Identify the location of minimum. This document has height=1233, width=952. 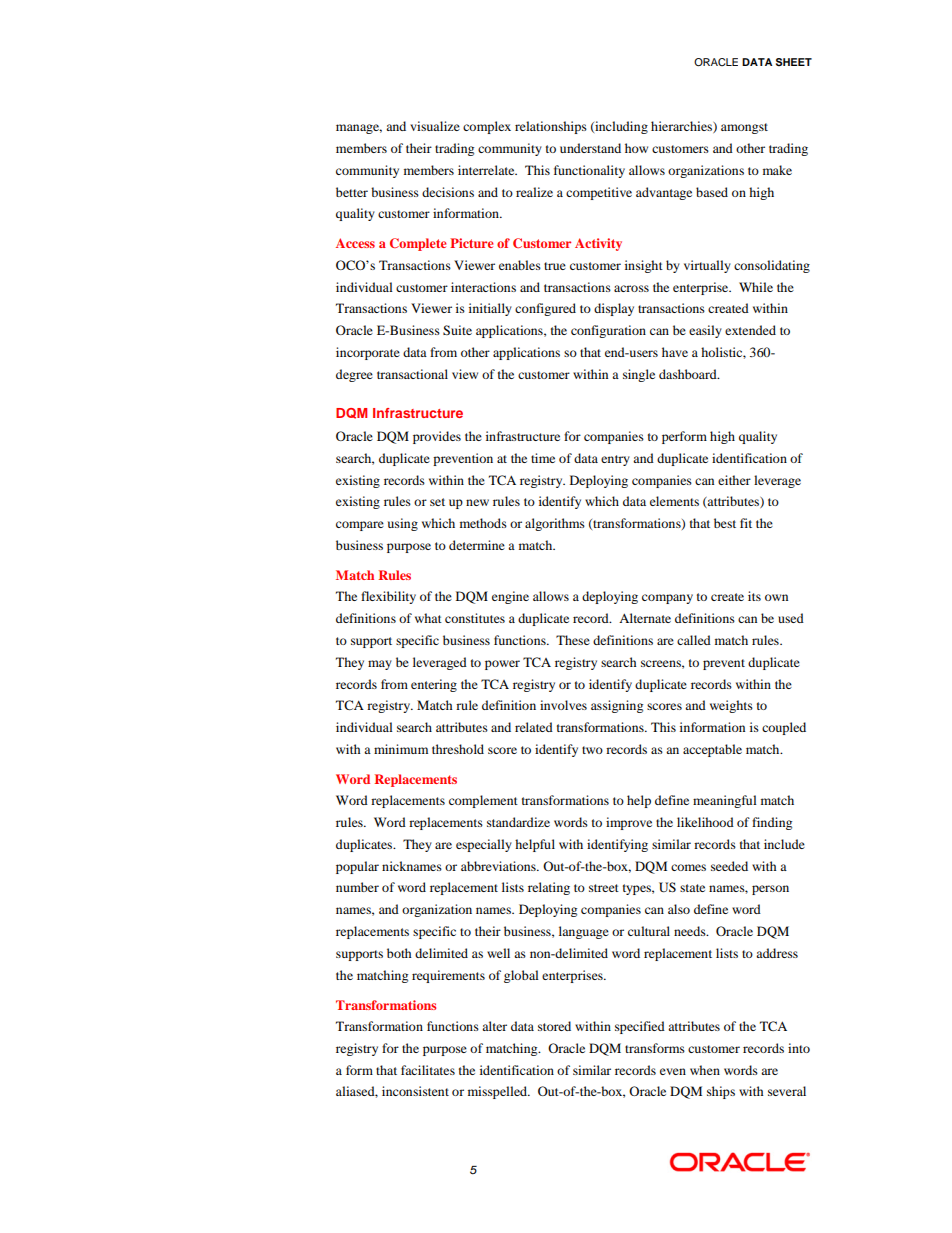
(401, 749).
